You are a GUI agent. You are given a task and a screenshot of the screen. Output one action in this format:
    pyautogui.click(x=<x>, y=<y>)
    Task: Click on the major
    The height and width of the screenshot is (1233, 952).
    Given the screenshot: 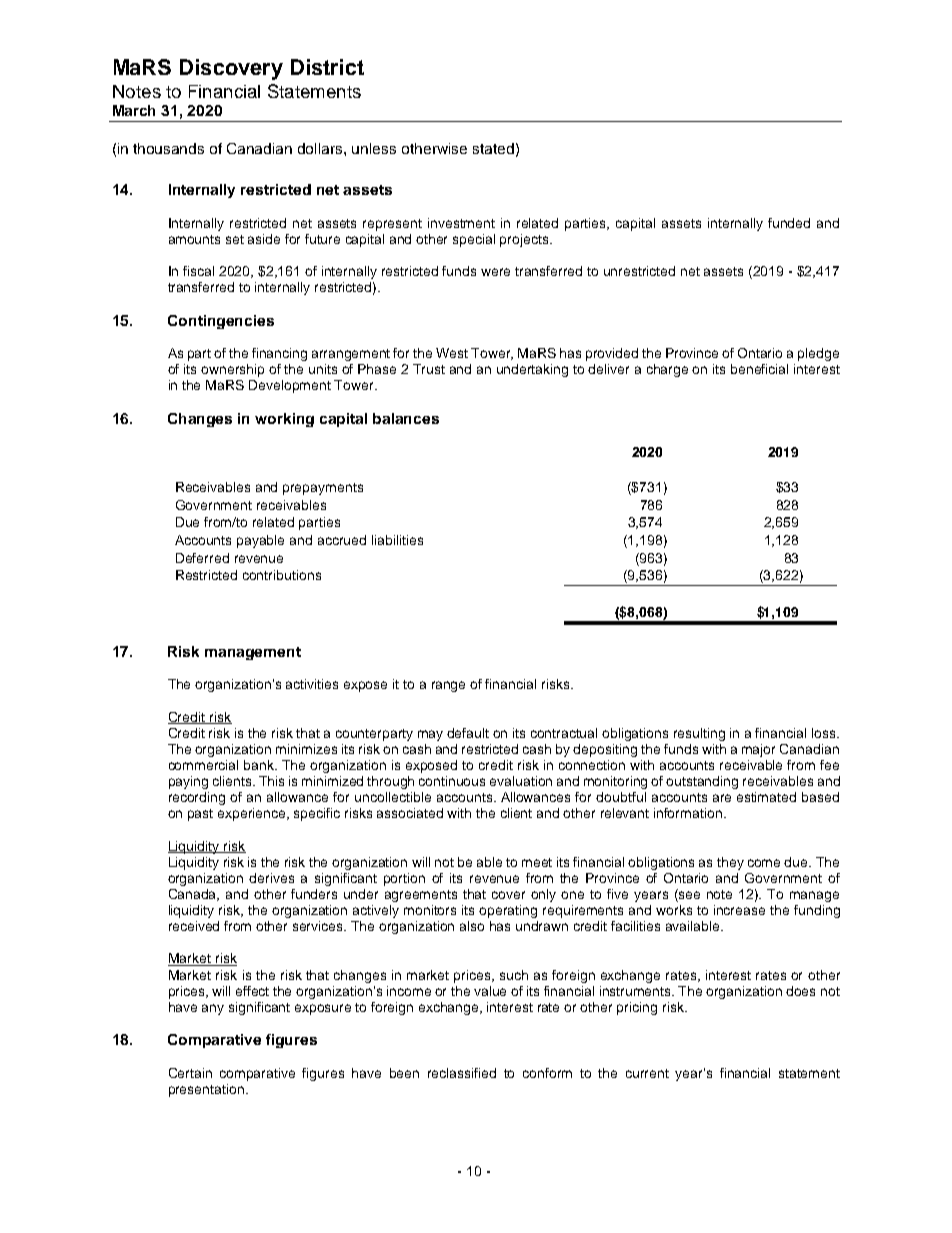 What is the action you would take?
    pyautogui.click(x=758, y=750)
